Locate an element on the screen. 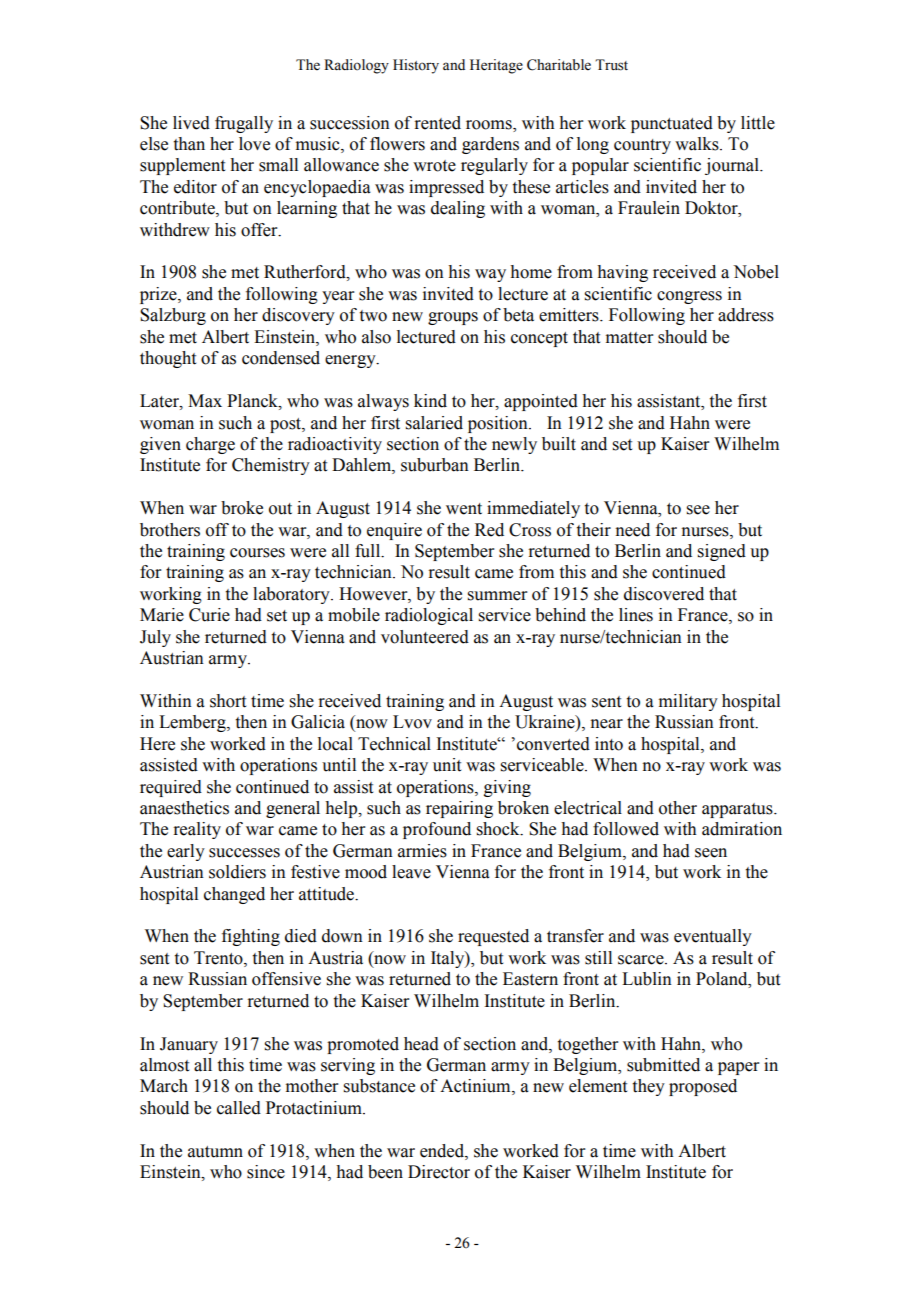 The height and width of the screenshot is (1308, 924). punctuated is located at coordinates (672, 124).
